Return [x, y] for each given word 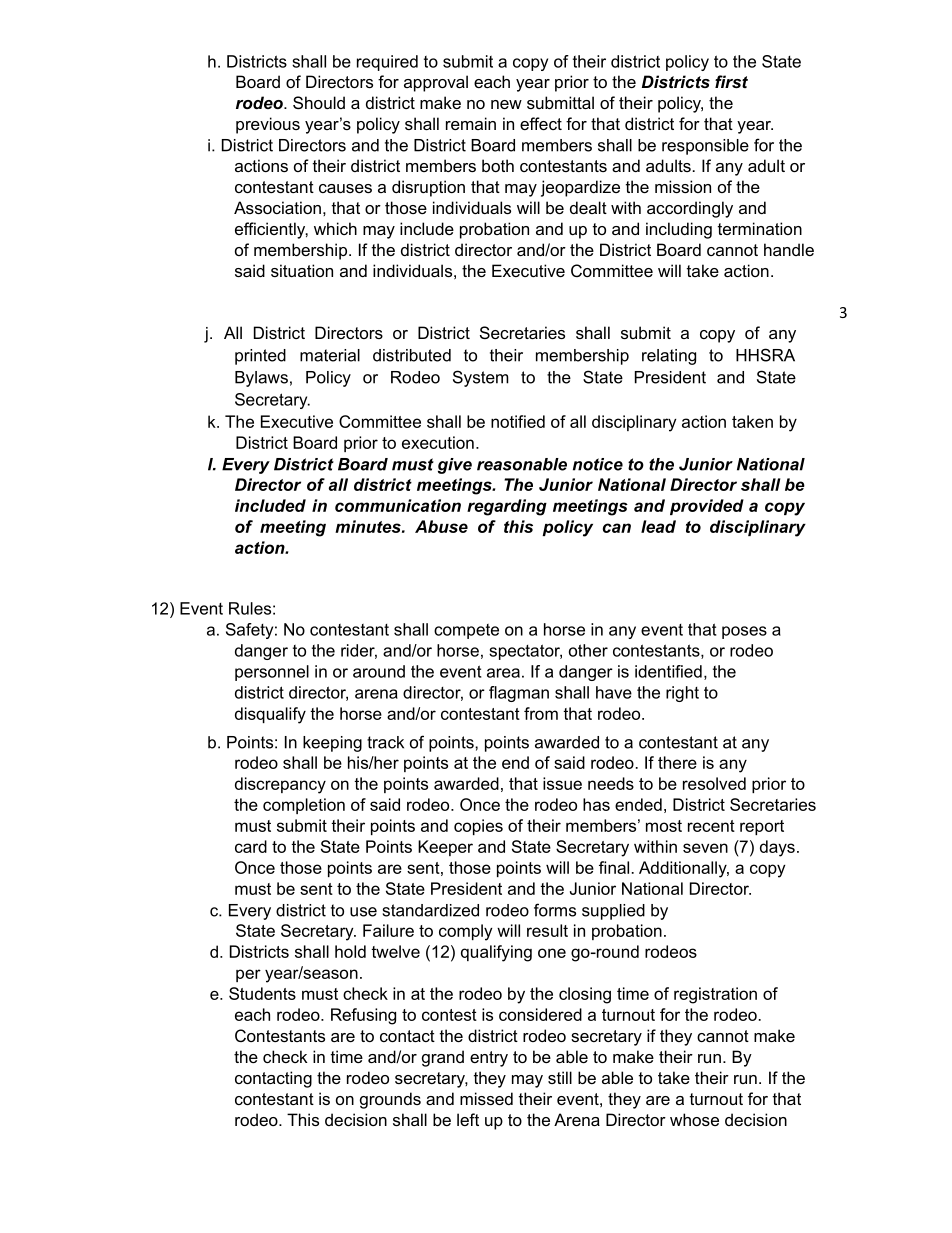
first [731, 81]
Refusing [363, 1016]
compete [466, 631]
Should [319, 102]
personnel [272, 673]
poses [744, 632]
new [506, 104]
